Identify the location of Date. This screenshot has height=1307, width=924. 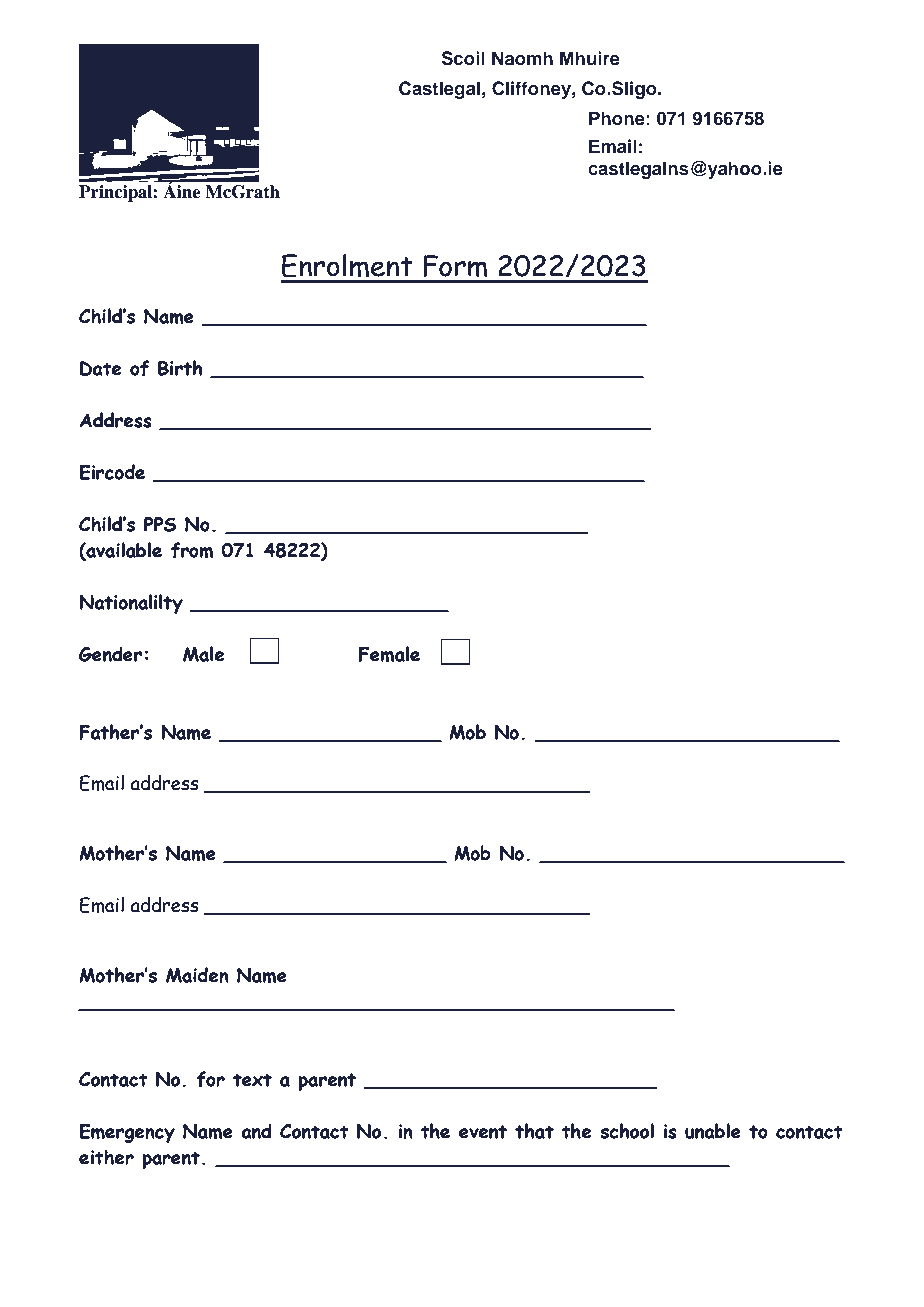
(100, 368).
